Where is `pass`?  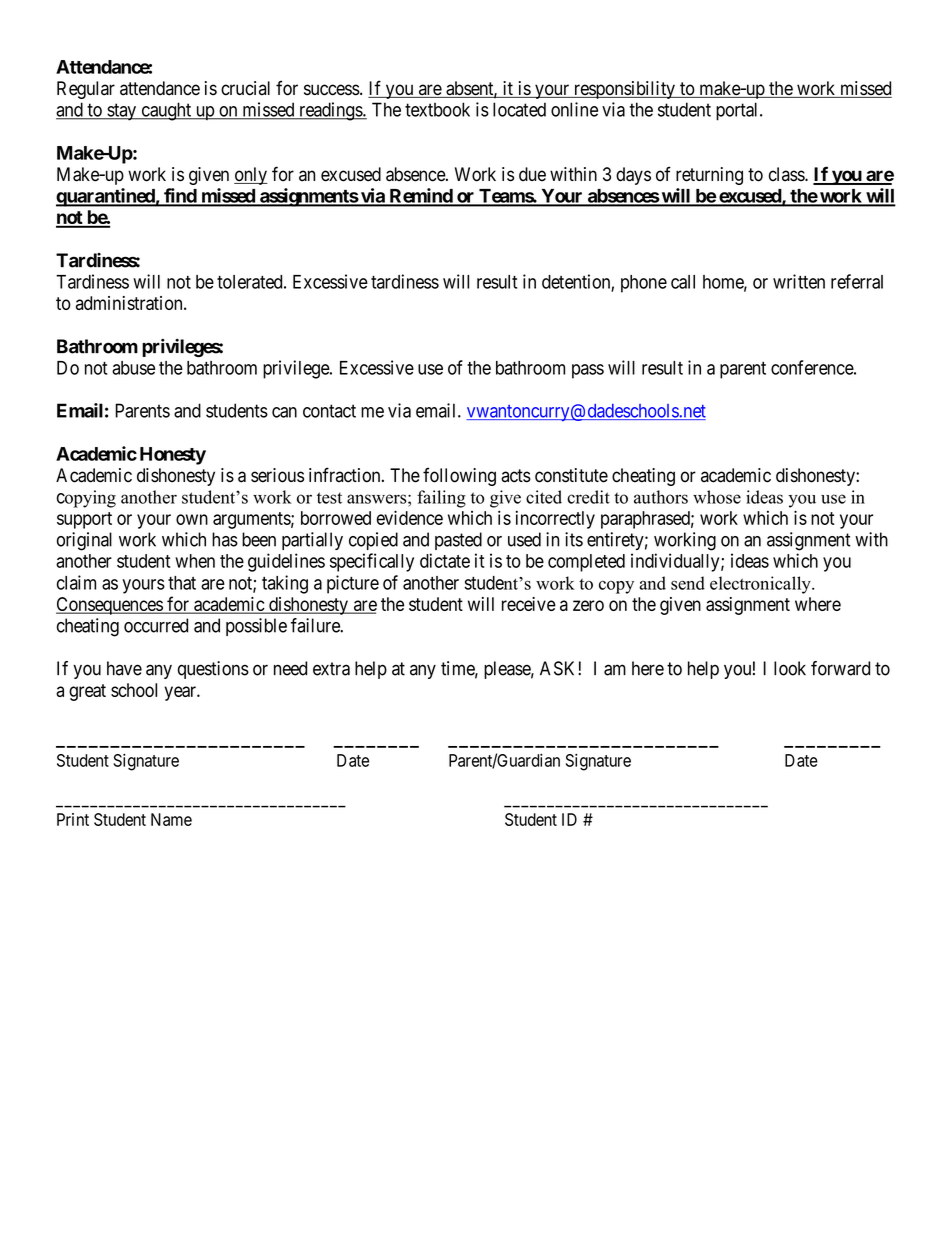 pass is located at coordinates (588, 371).
